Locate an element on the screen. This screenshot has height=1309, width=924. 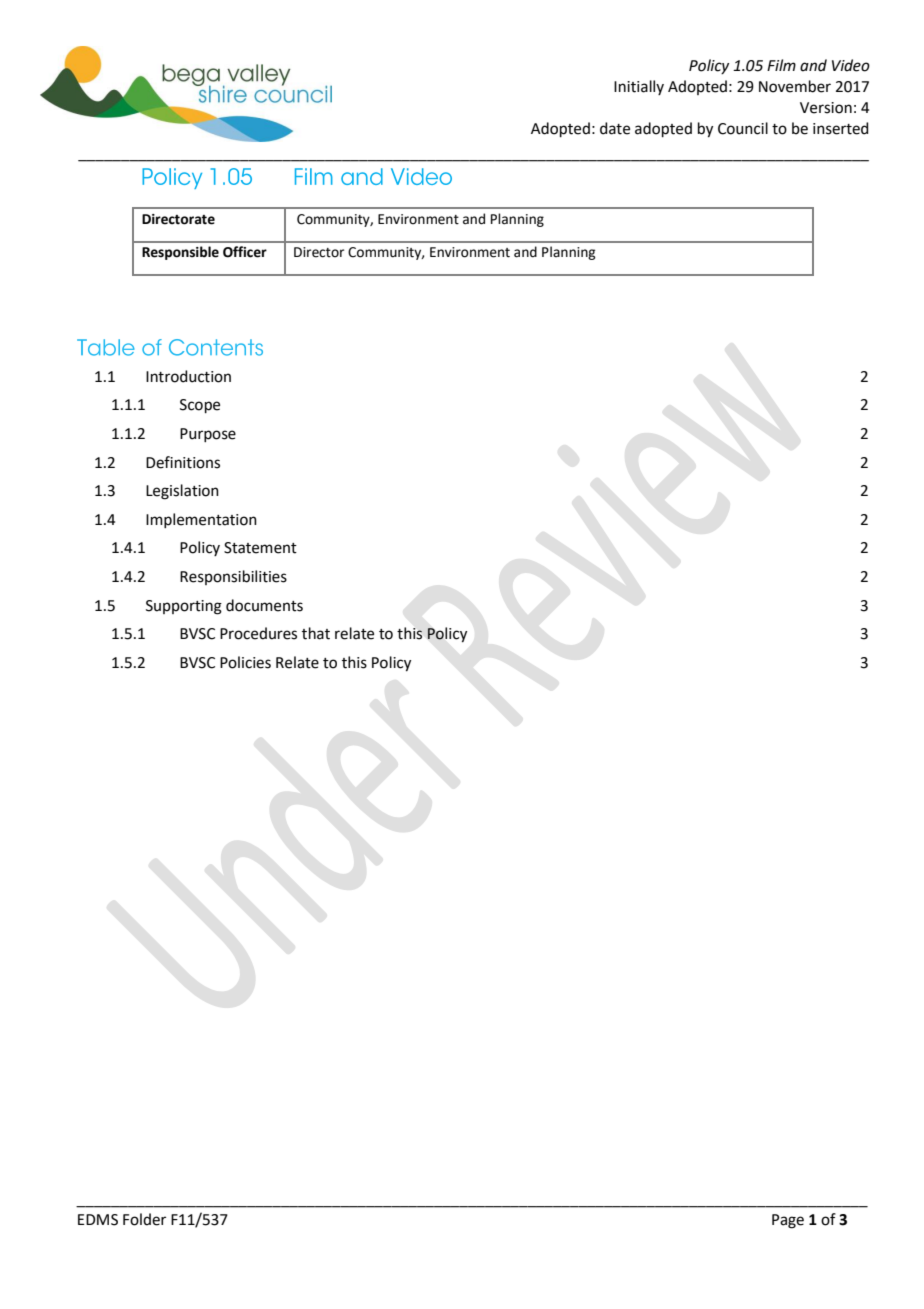
Policies is located at coordinates (245, 662).
